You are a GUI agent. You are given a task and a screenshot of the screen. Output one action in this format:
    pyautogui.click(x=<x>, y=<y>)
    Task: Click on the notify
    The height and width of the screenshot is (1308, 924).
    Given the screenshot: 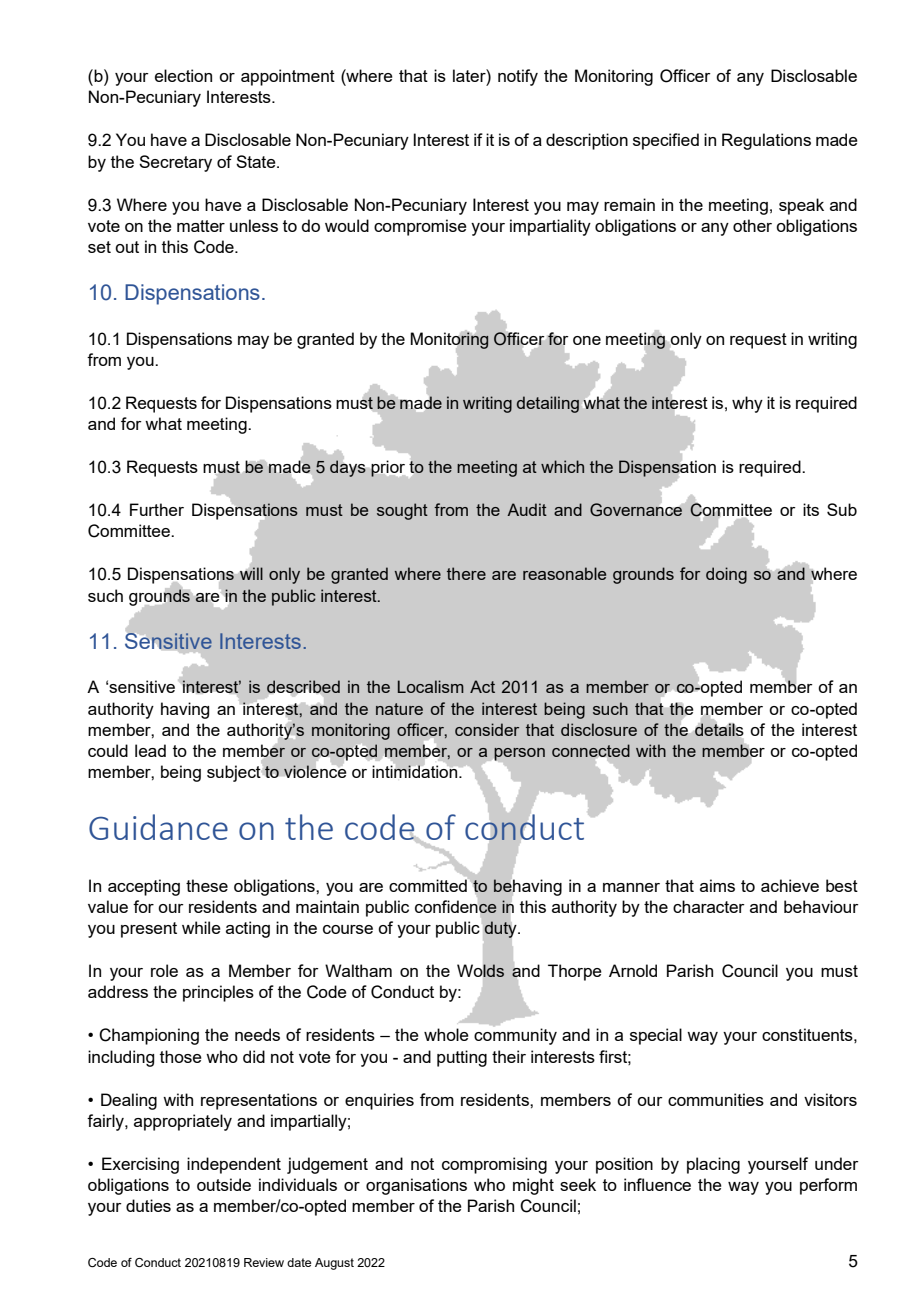 What is the action you would take?
    pyautogui.click(x=518, y=77)
